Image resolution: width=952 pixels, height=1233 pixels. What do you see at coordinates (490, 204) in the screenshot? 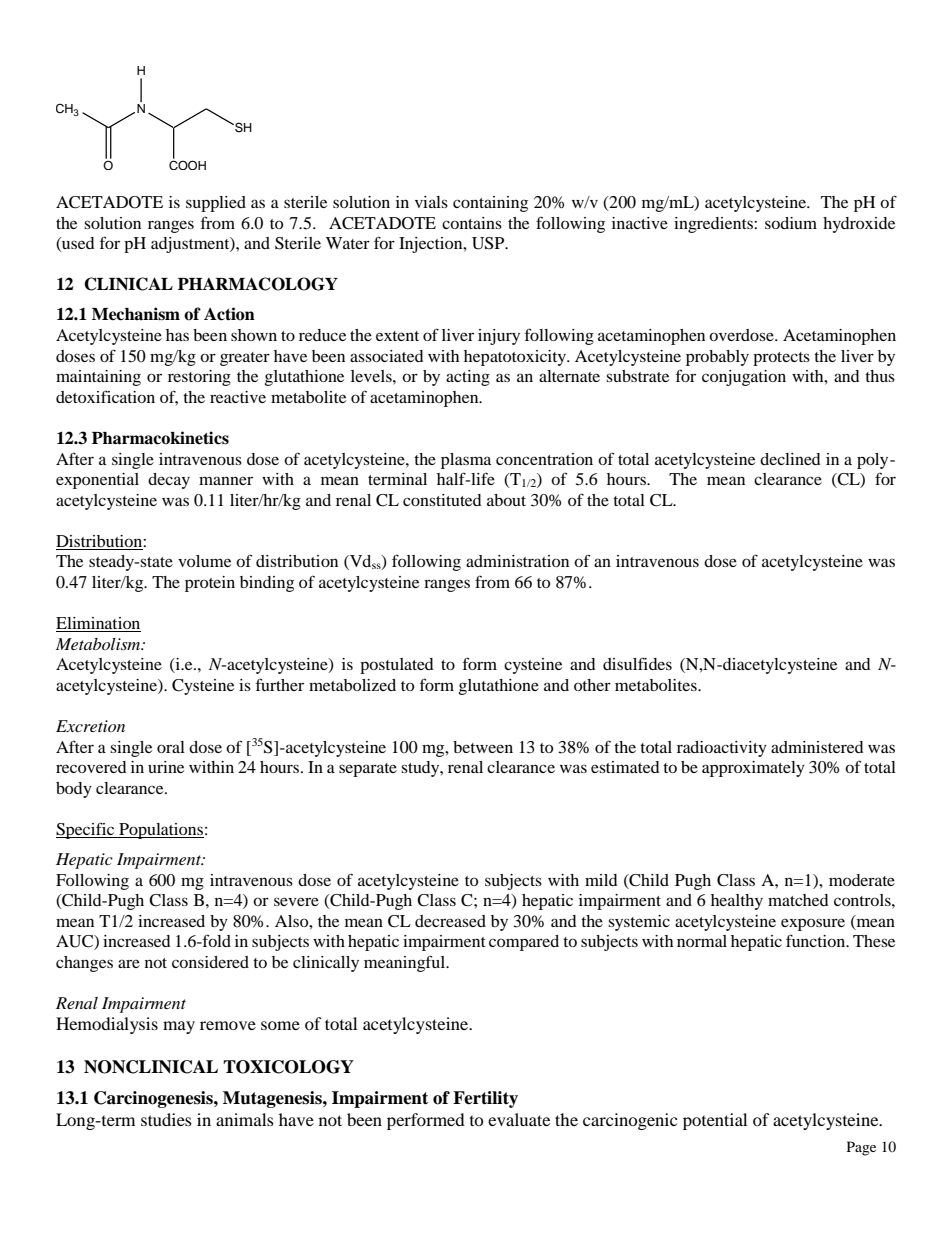
I see `containing` at bounding box center [490, 204].
